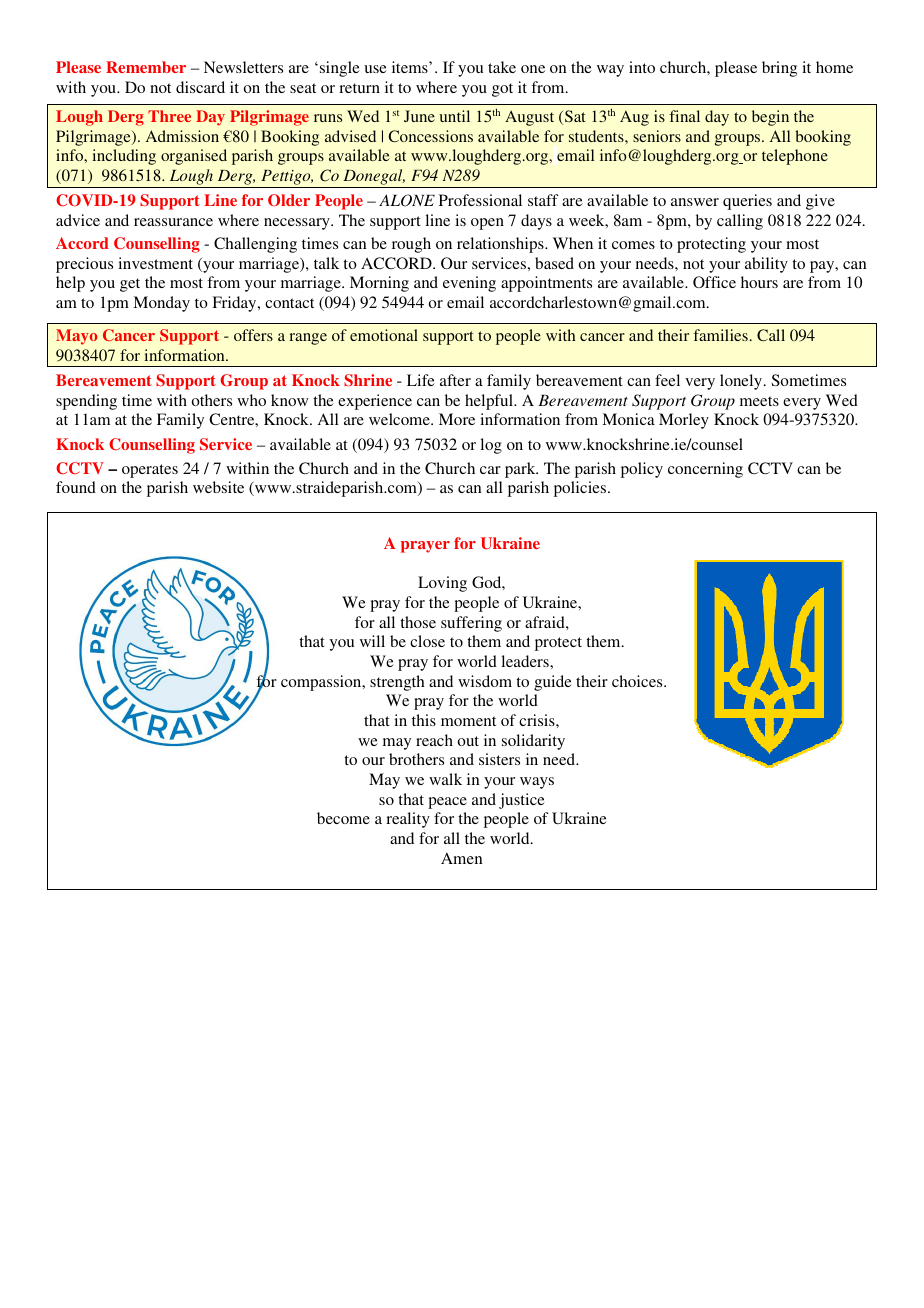 The height and width of the page is (1308, 924). Describe the element at coordinates (218, 487) in the page. I see `website` at that location.
